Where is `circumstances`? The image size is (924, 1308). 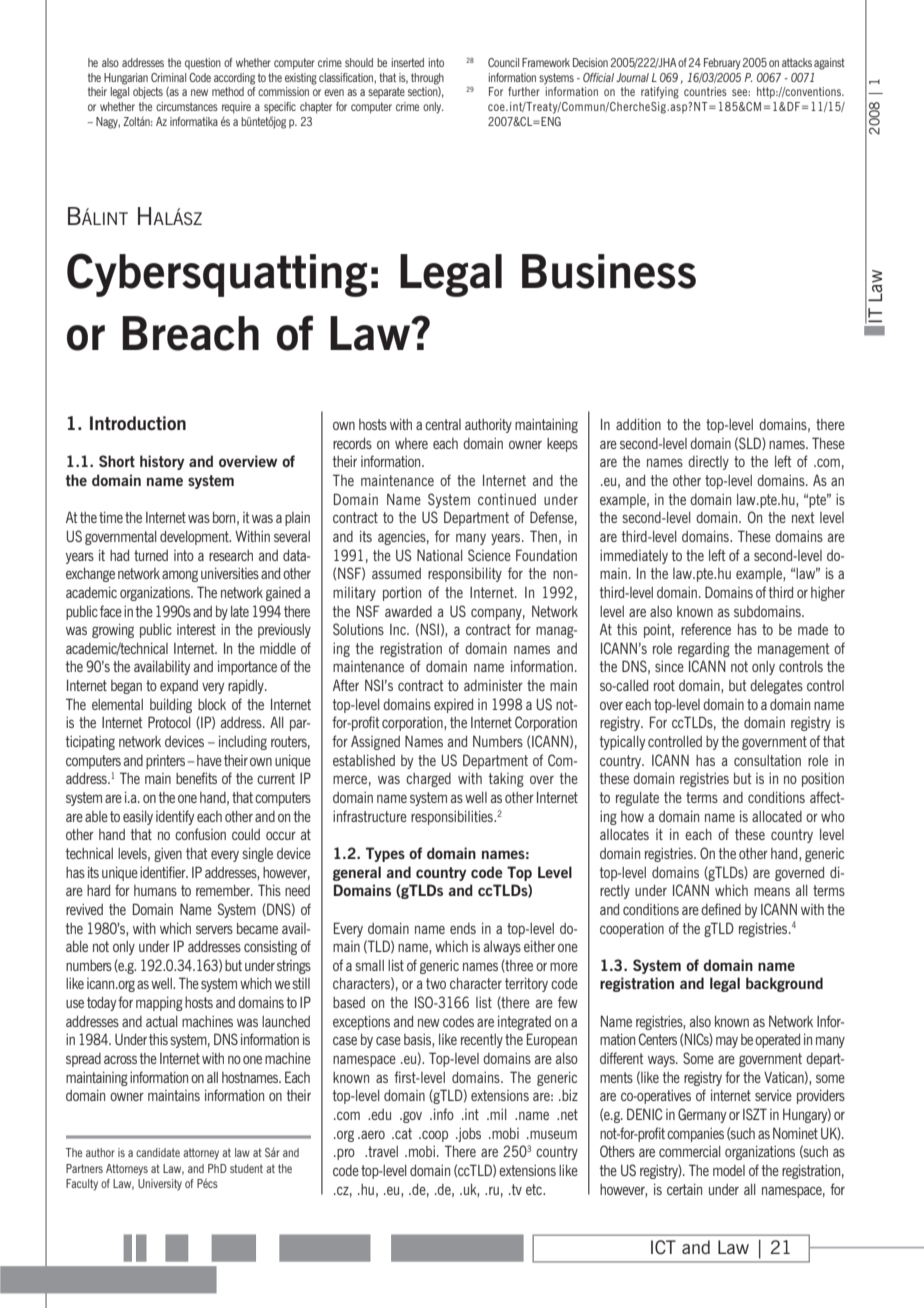 circumstances is located at coordinates (187, 106).
